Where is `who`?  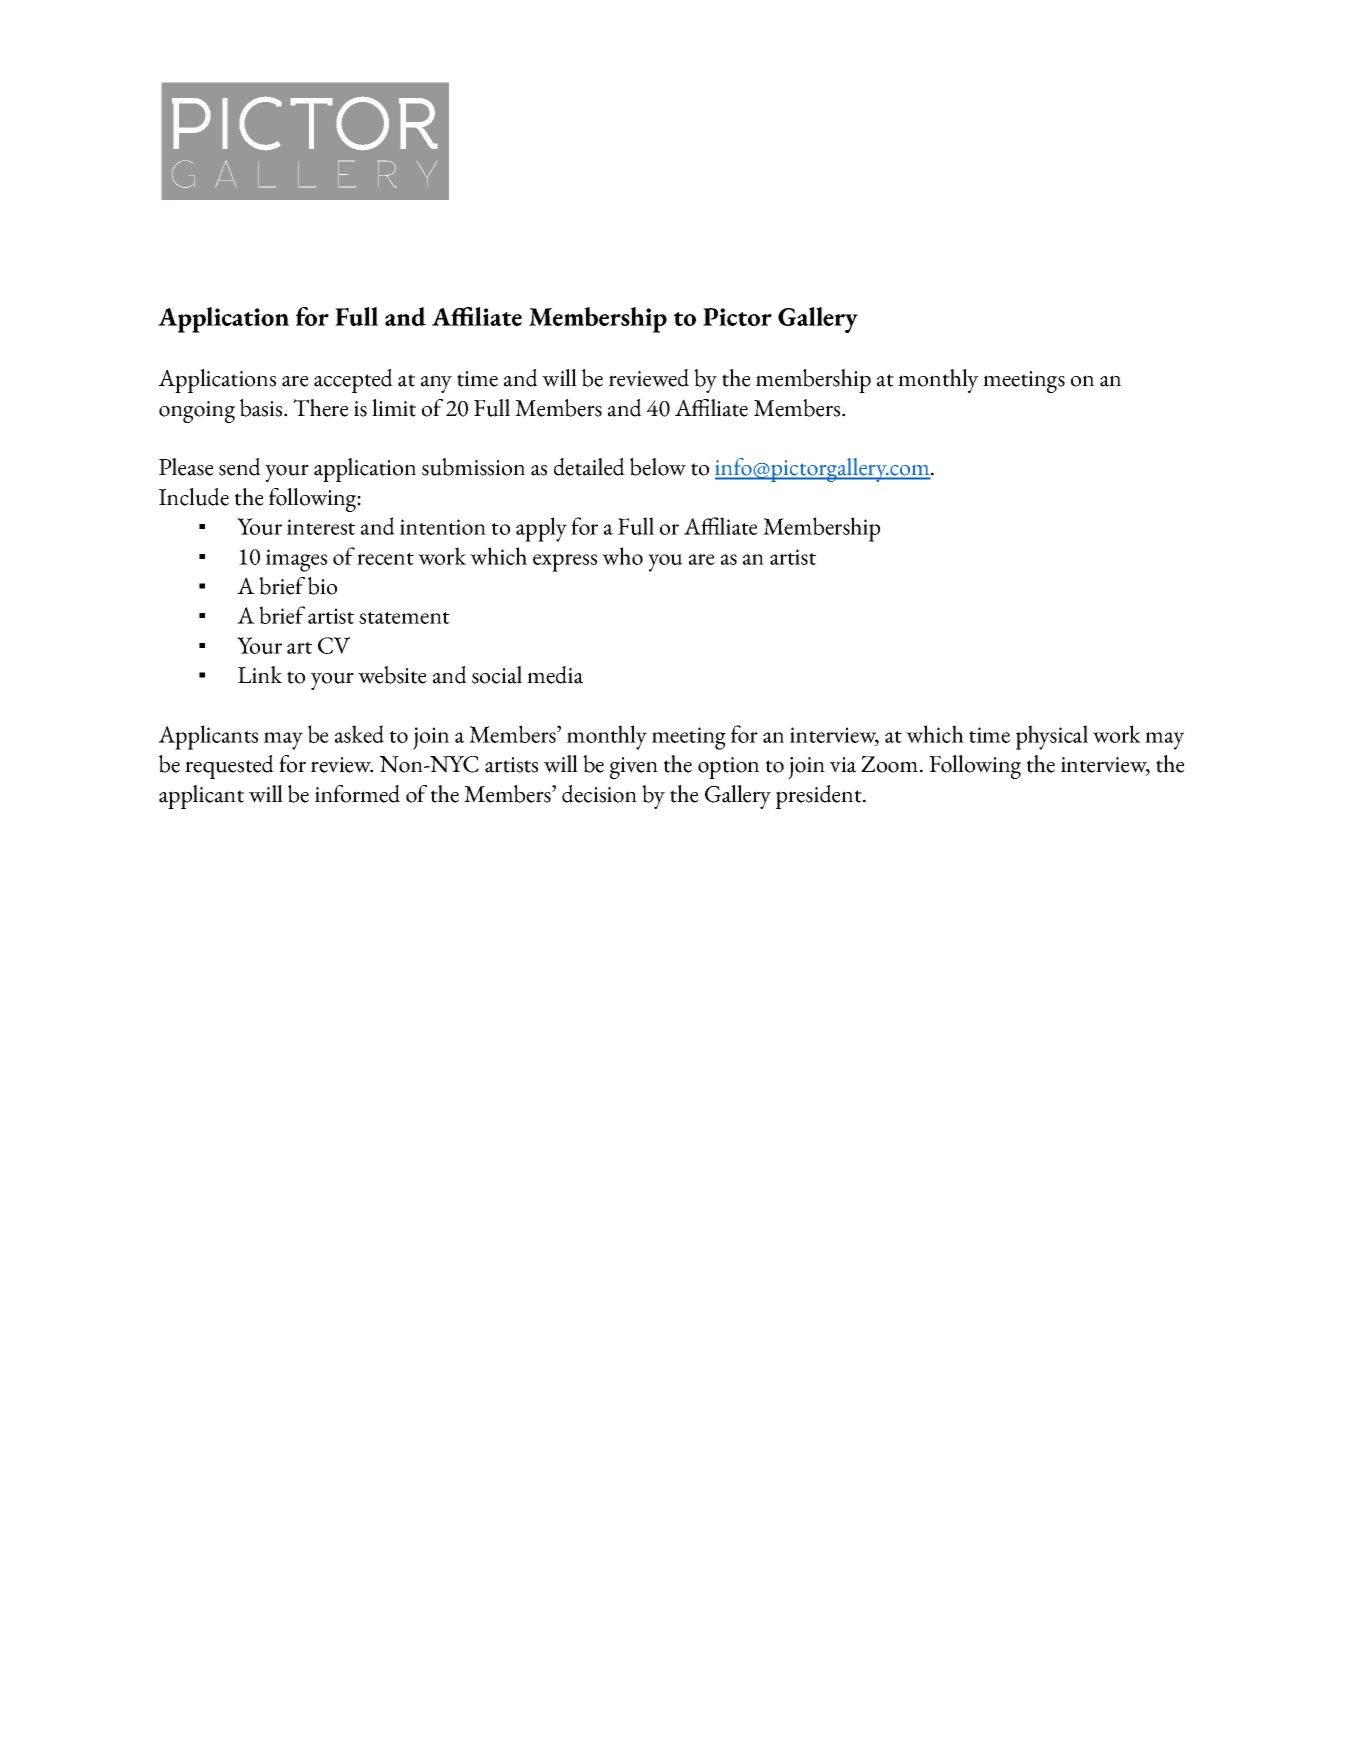
who is located at coordinates (622, 556).
